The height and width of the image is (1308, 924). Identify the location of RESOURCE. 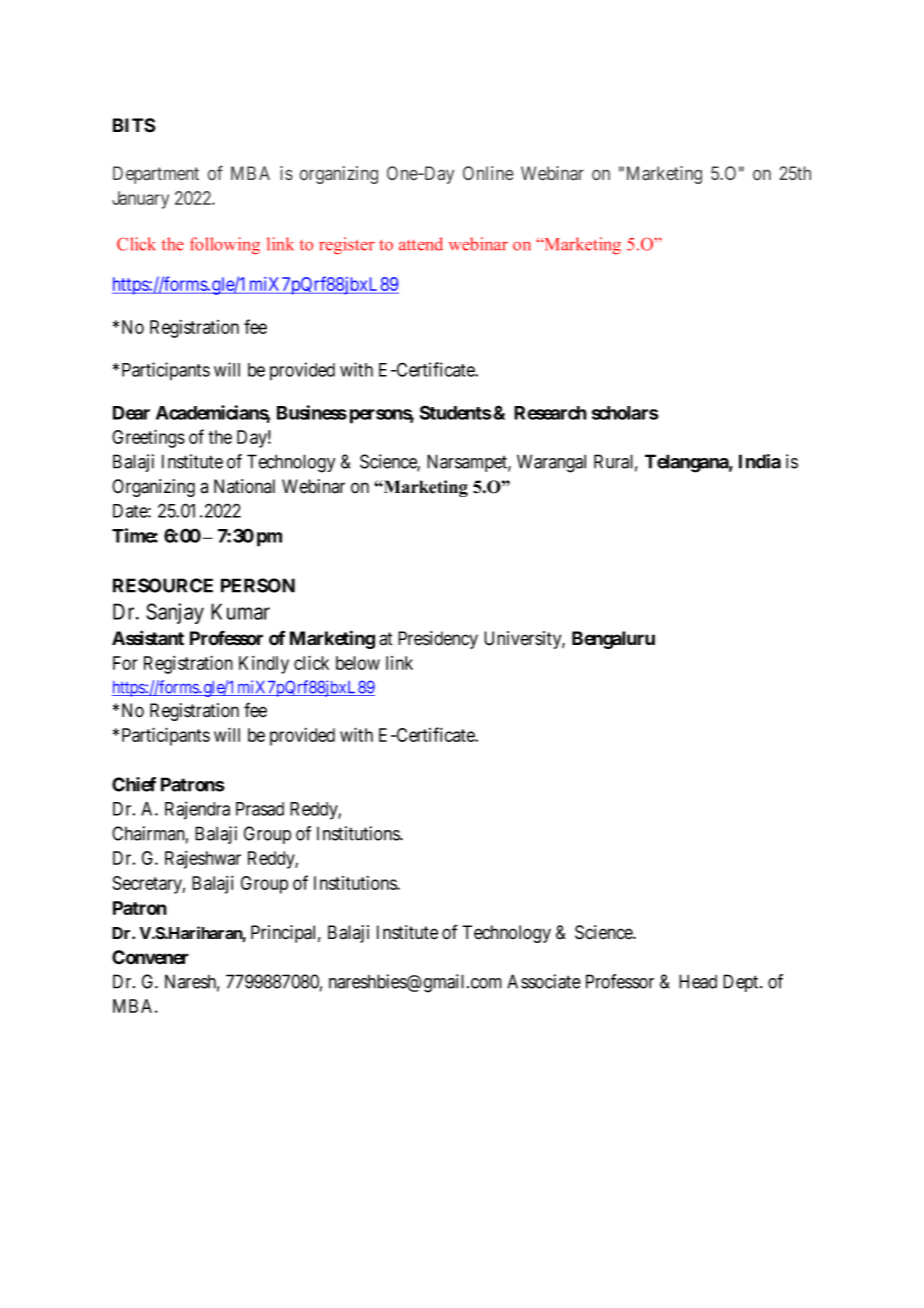
(163, 585).
